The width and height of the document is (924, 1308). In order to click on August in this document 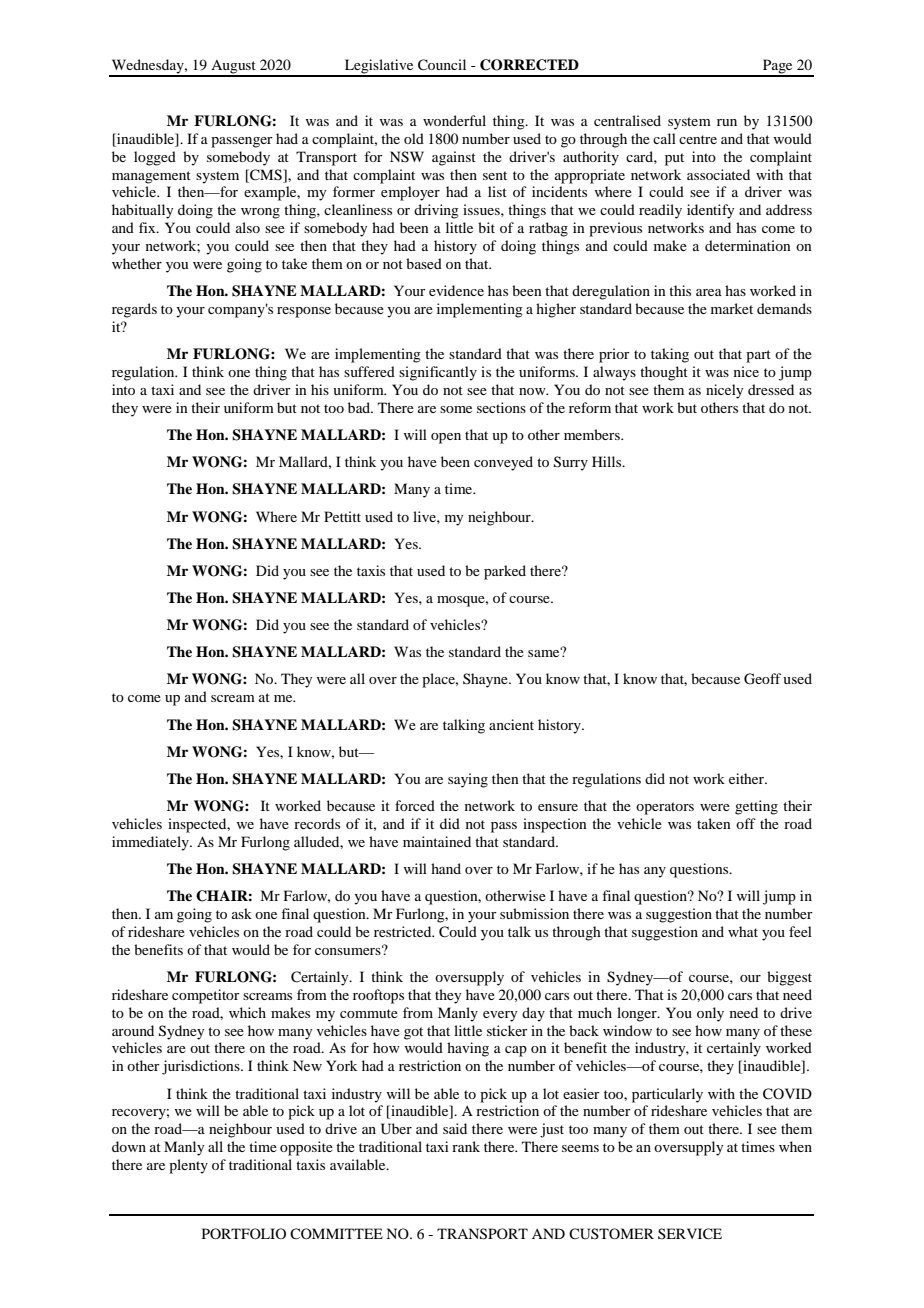, I will do `click(233, 68)`.
